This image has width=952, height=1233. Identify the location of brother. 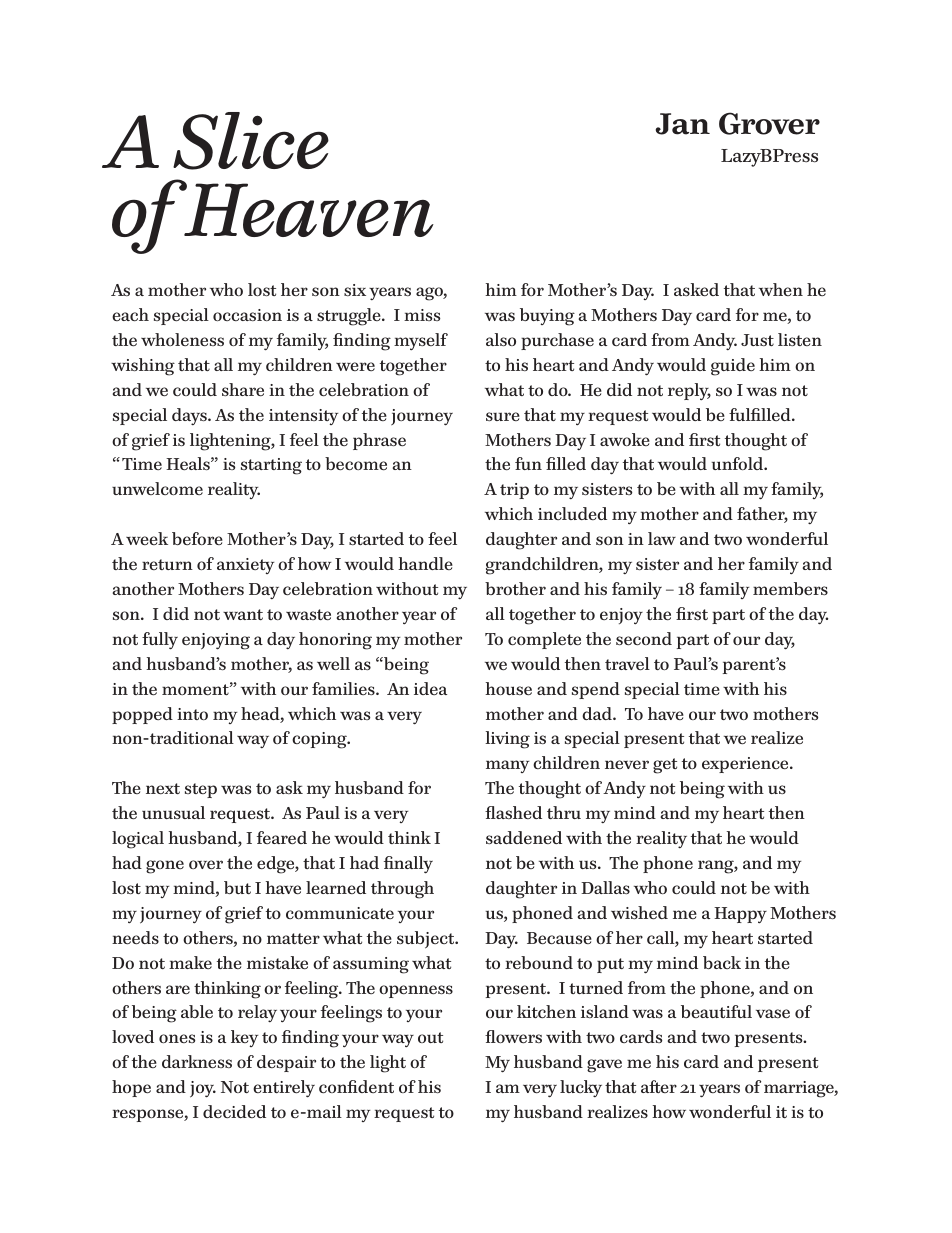
(515, 588).
